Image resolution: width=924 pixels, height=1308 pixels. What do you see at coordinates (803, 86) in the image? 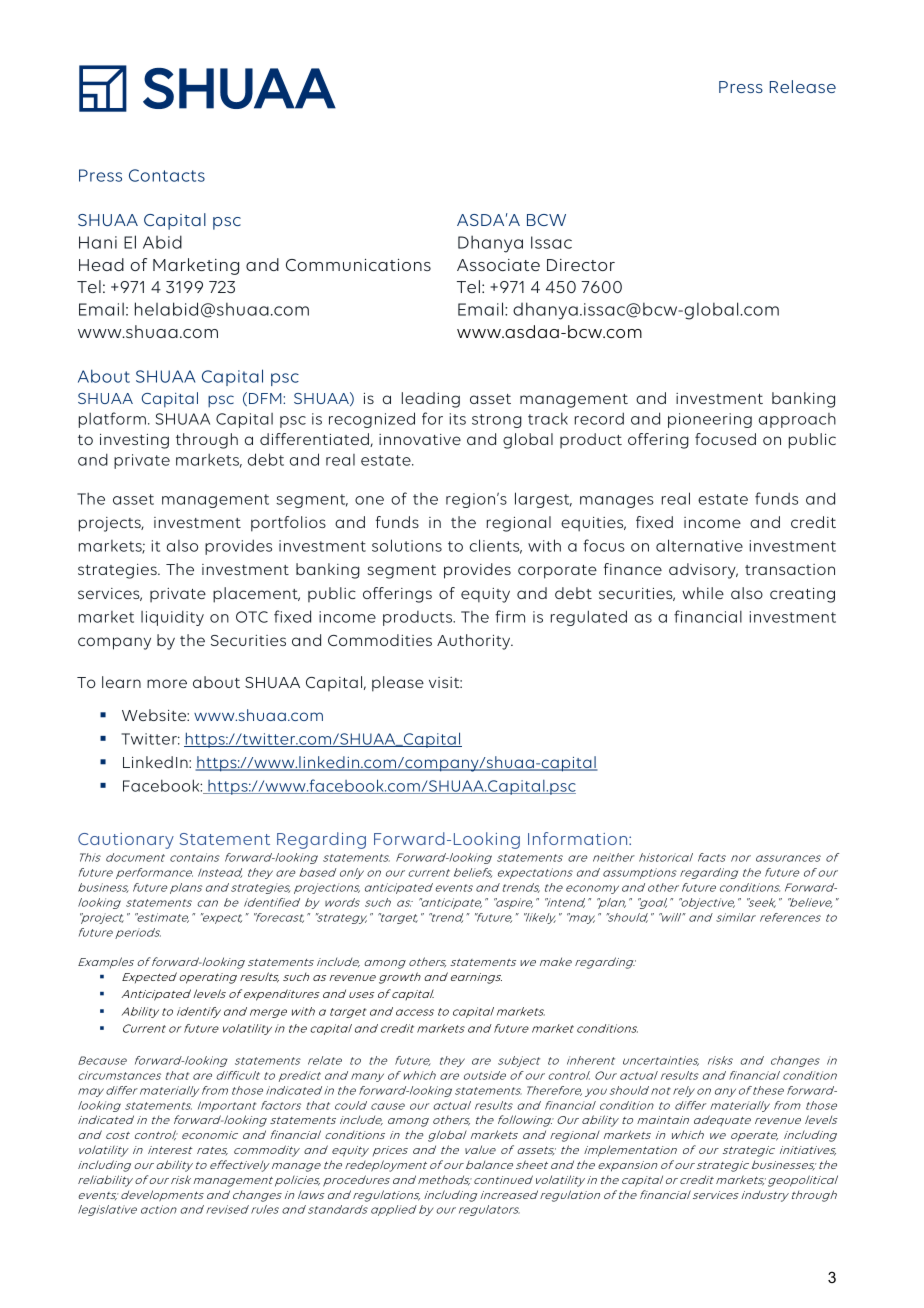
I see `Release` at bounding box center [803, 86].
